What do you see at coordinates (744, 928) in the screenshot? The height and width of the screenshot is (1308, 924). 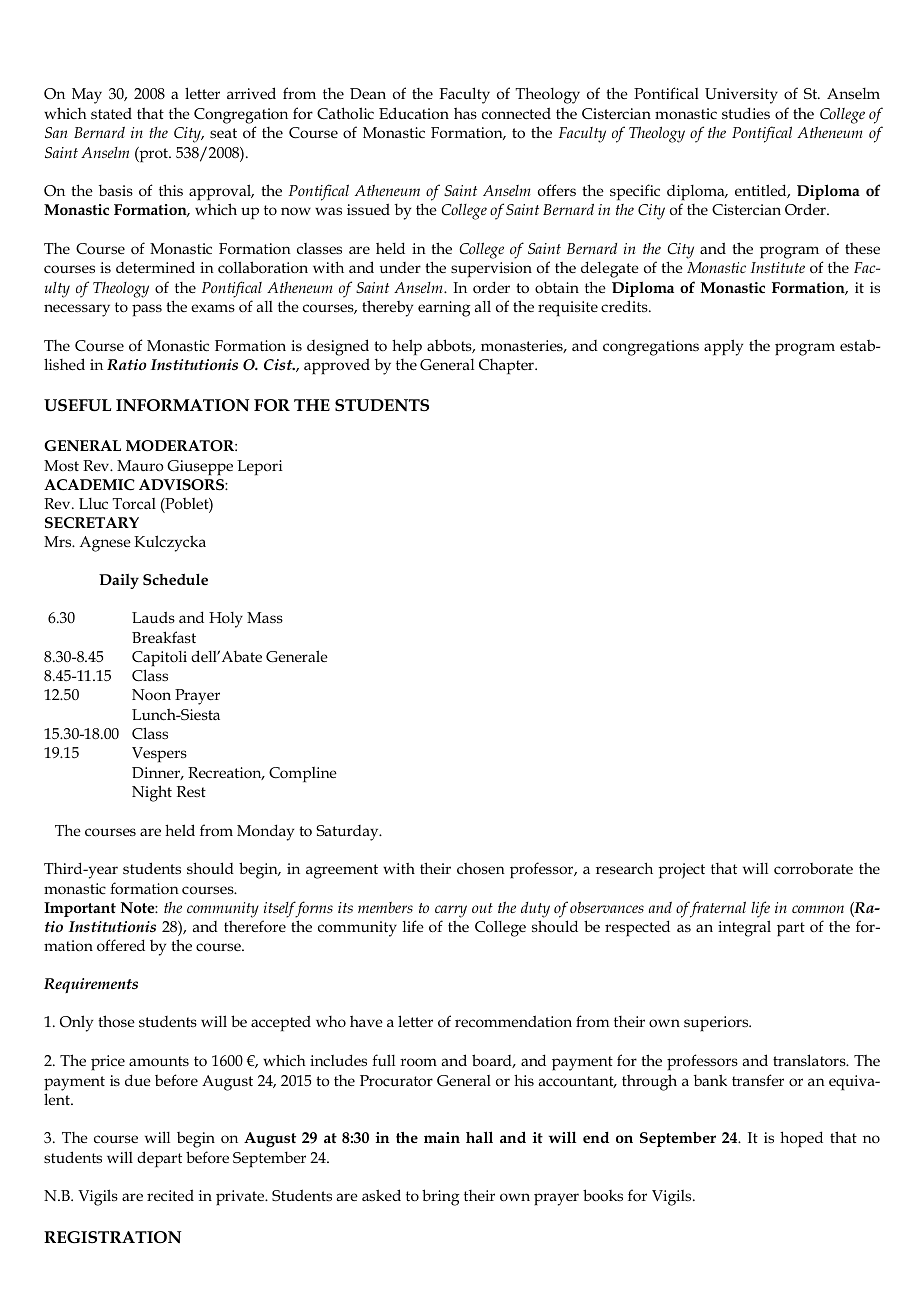 I see `integral` at bounding box center [744, 928].
